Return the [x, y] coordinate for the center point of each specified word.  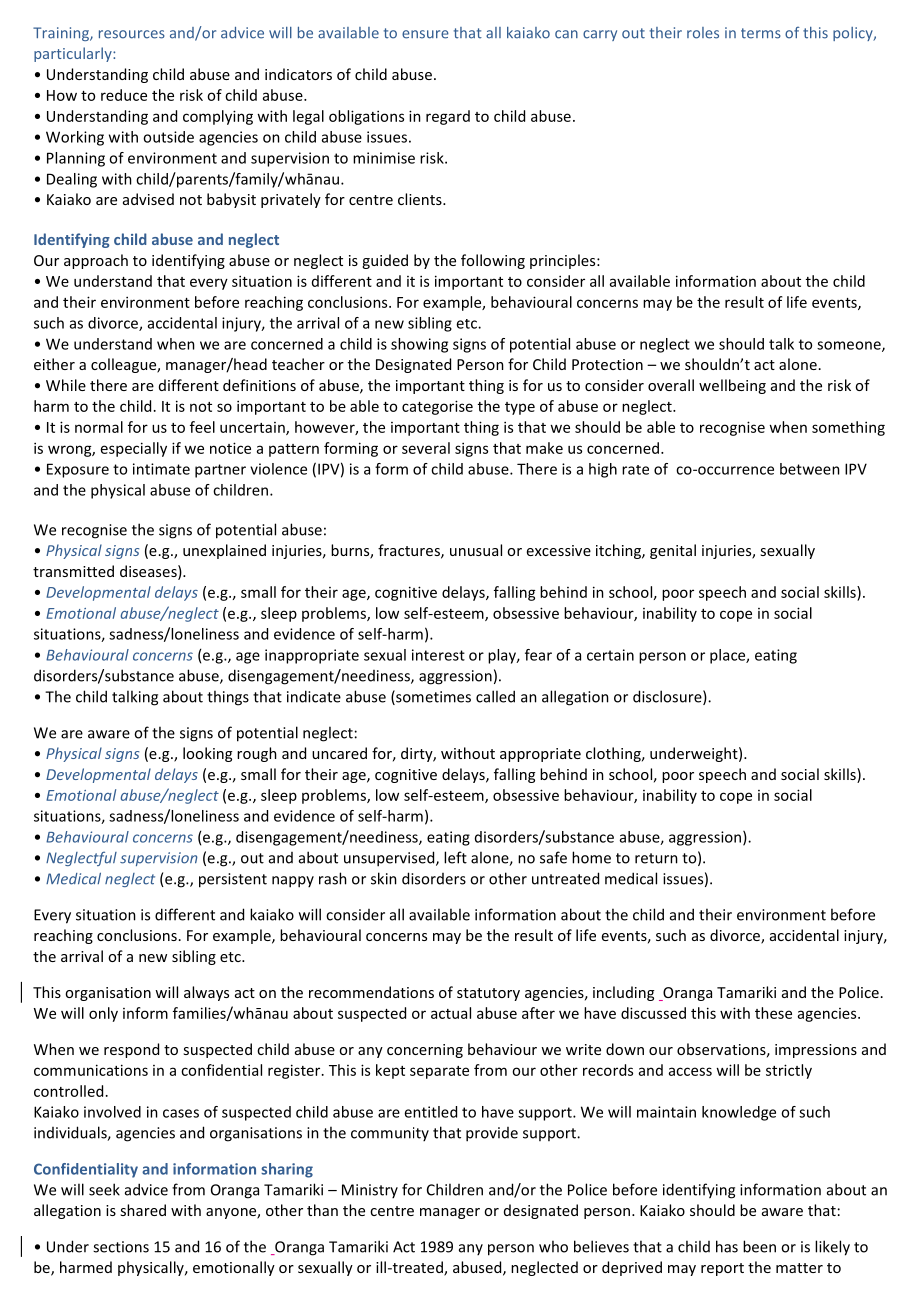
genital [673, 551]
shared [143, 1210]
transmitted [73, 571]
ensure [425, 34]
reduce [124, 95]
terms [761, 33]
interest [438, 655]
